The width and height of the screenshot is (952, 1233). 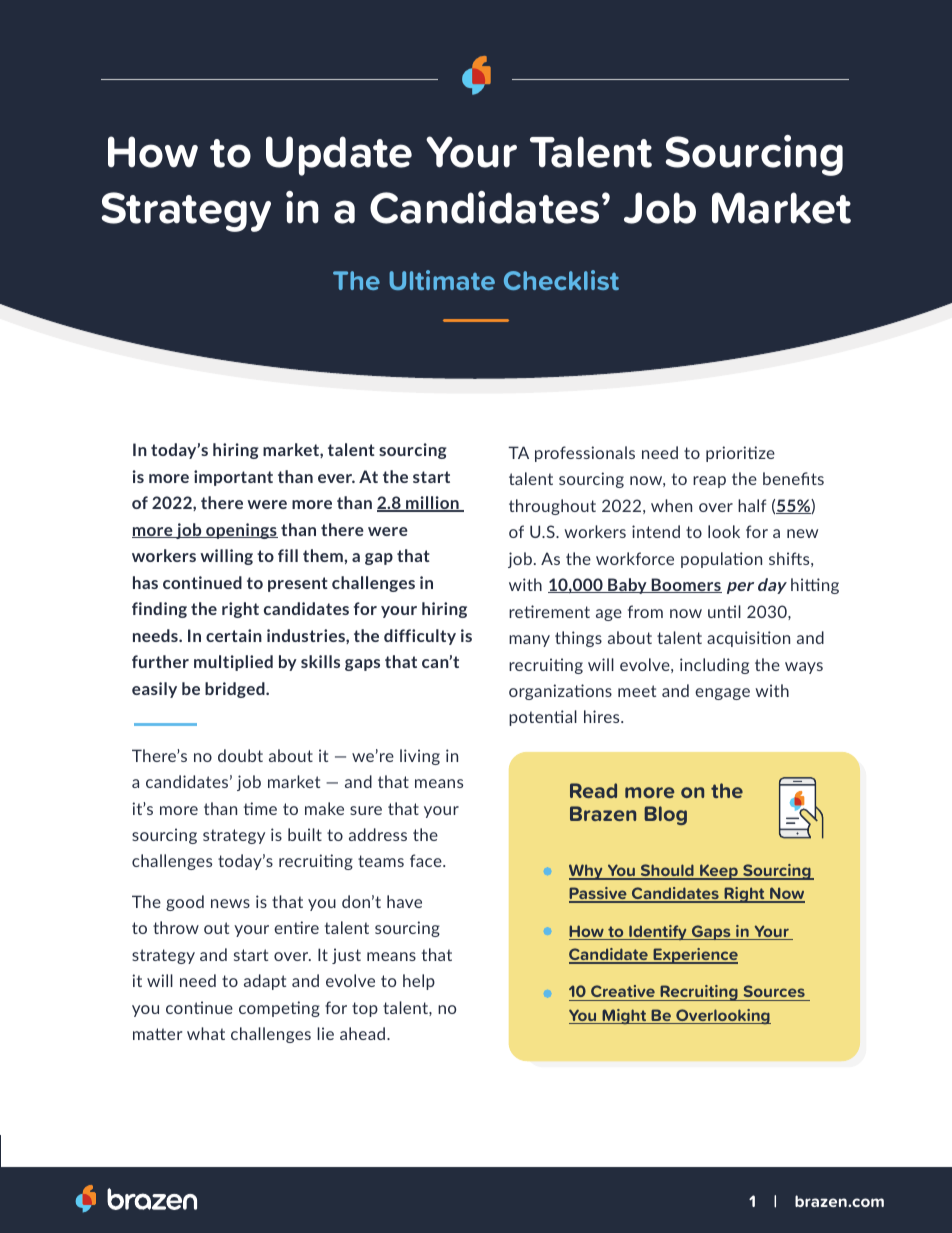 I want to click on what, so click(x=206, y=1033).
